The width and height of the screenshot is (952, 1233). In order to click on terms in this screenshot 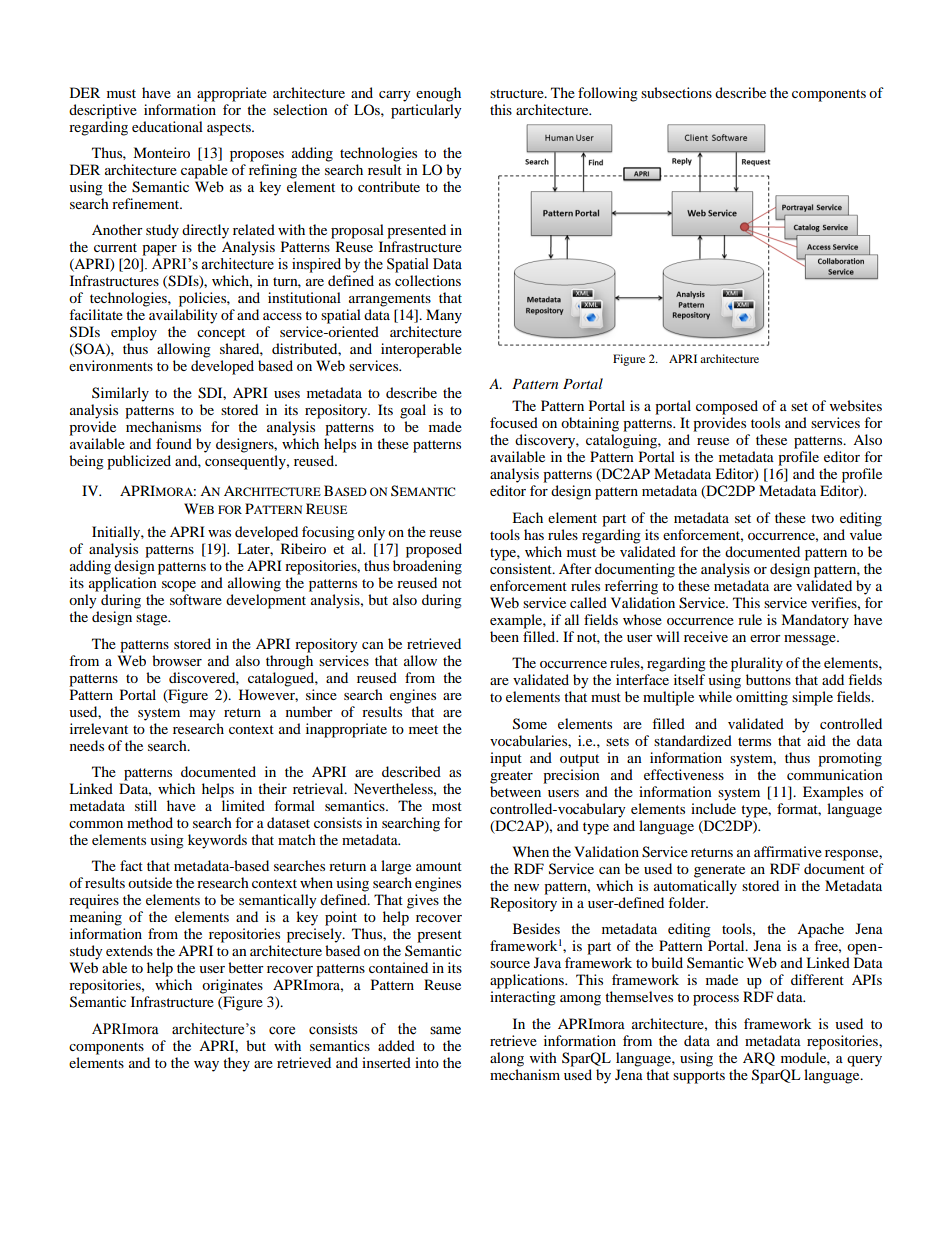, I will do `click(754, 741)`.
